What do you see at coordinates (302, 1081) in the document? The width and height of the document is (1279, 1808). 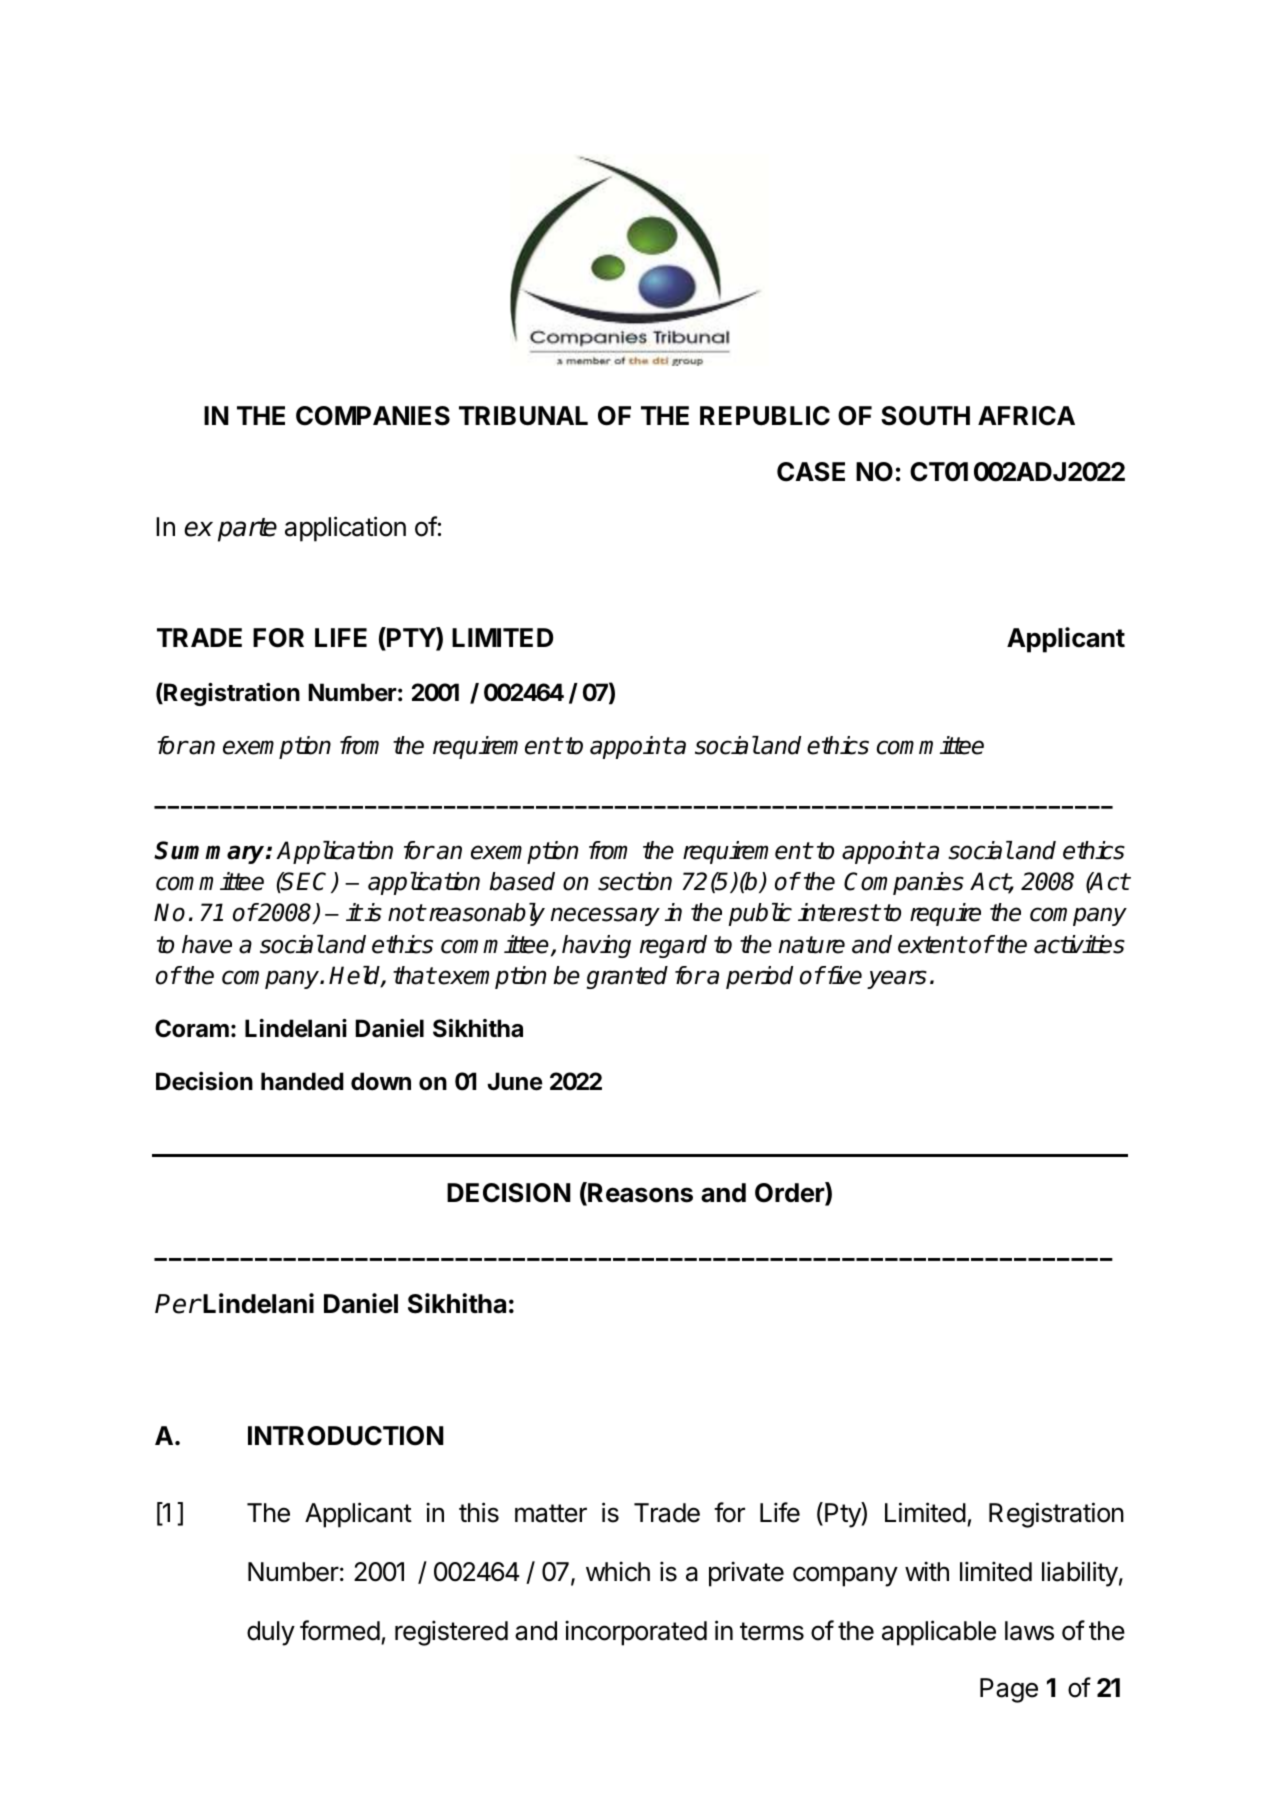 I see `handed` at bounding box center [302, 1081].
